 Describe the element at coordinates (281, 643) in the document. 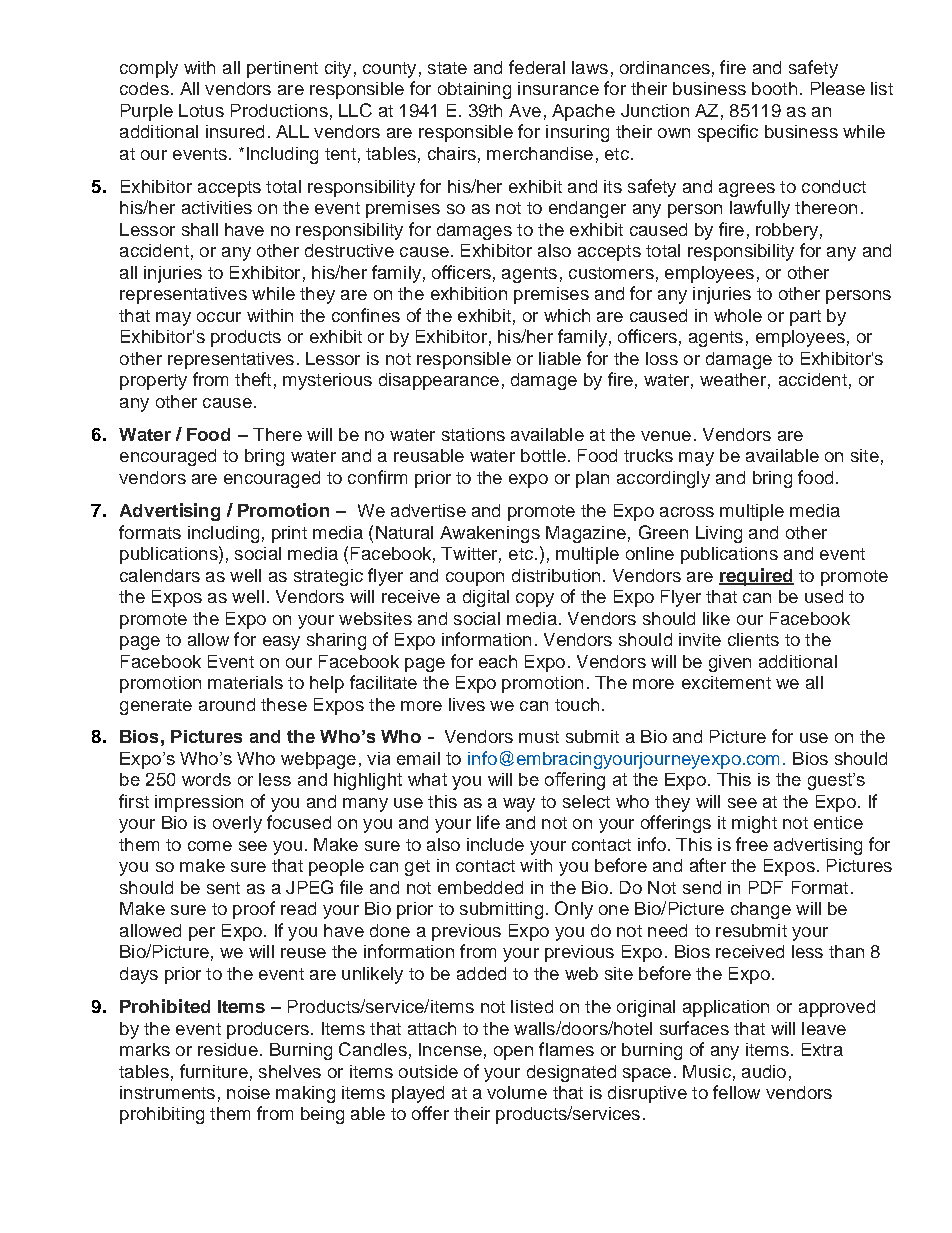

I see `easy` at that location.
